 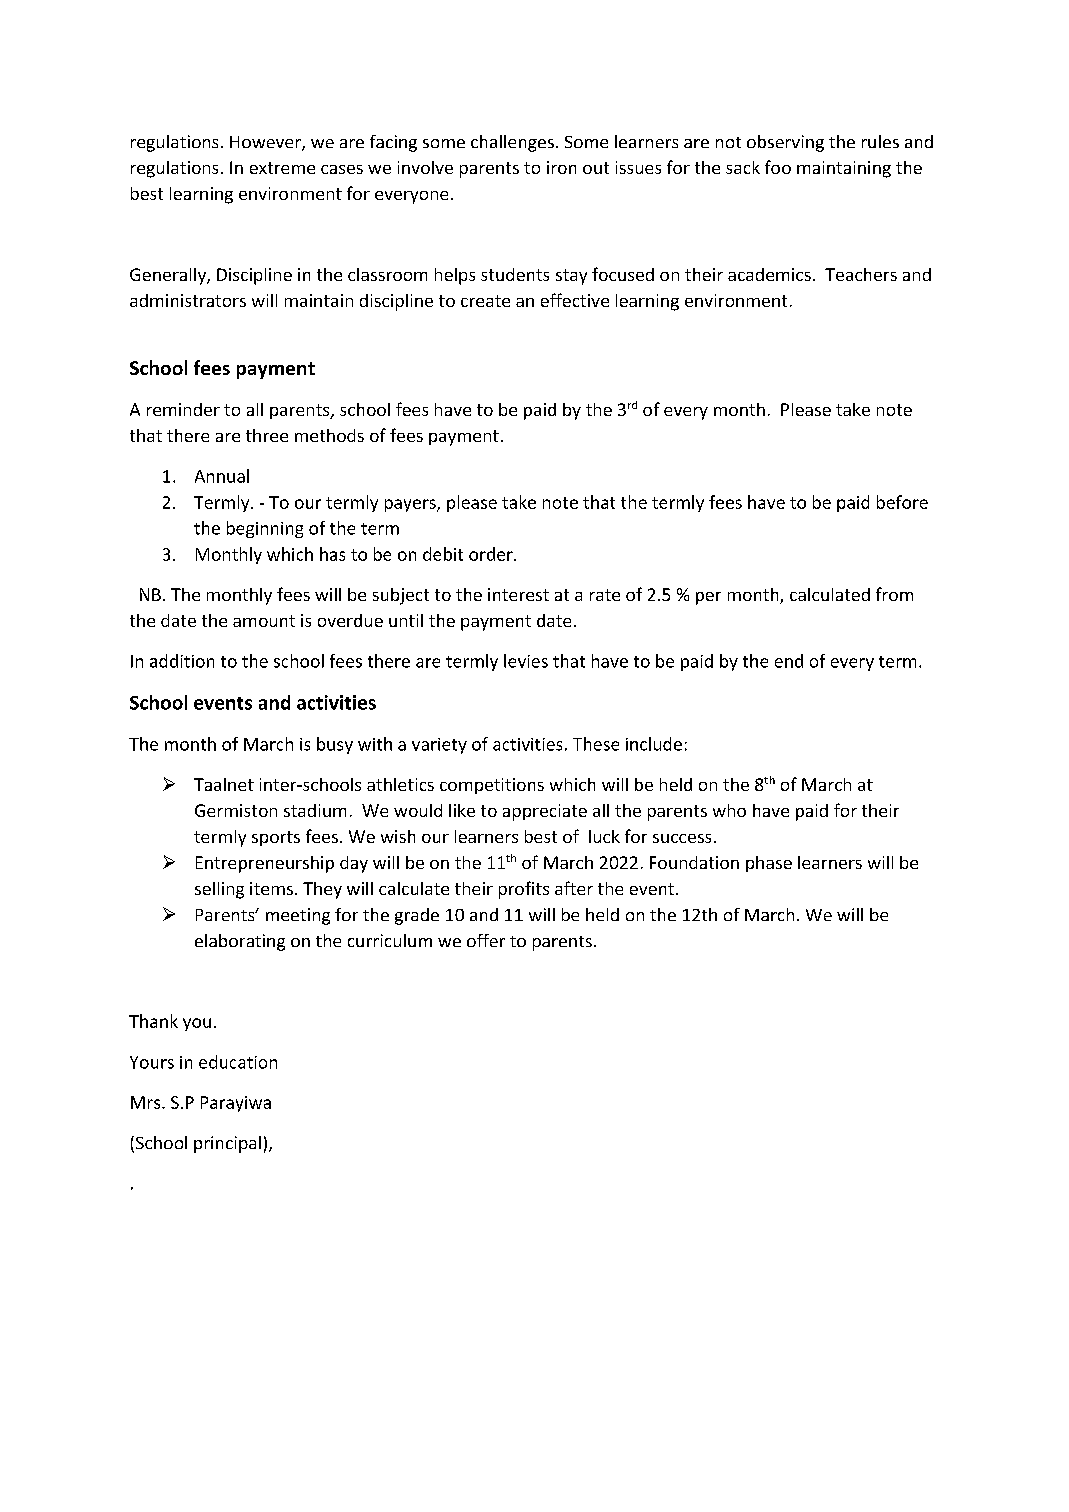 What do you see at coordinates (219, 890) in the screenshot?
I see `selling` at bounding box center [219, 890].
